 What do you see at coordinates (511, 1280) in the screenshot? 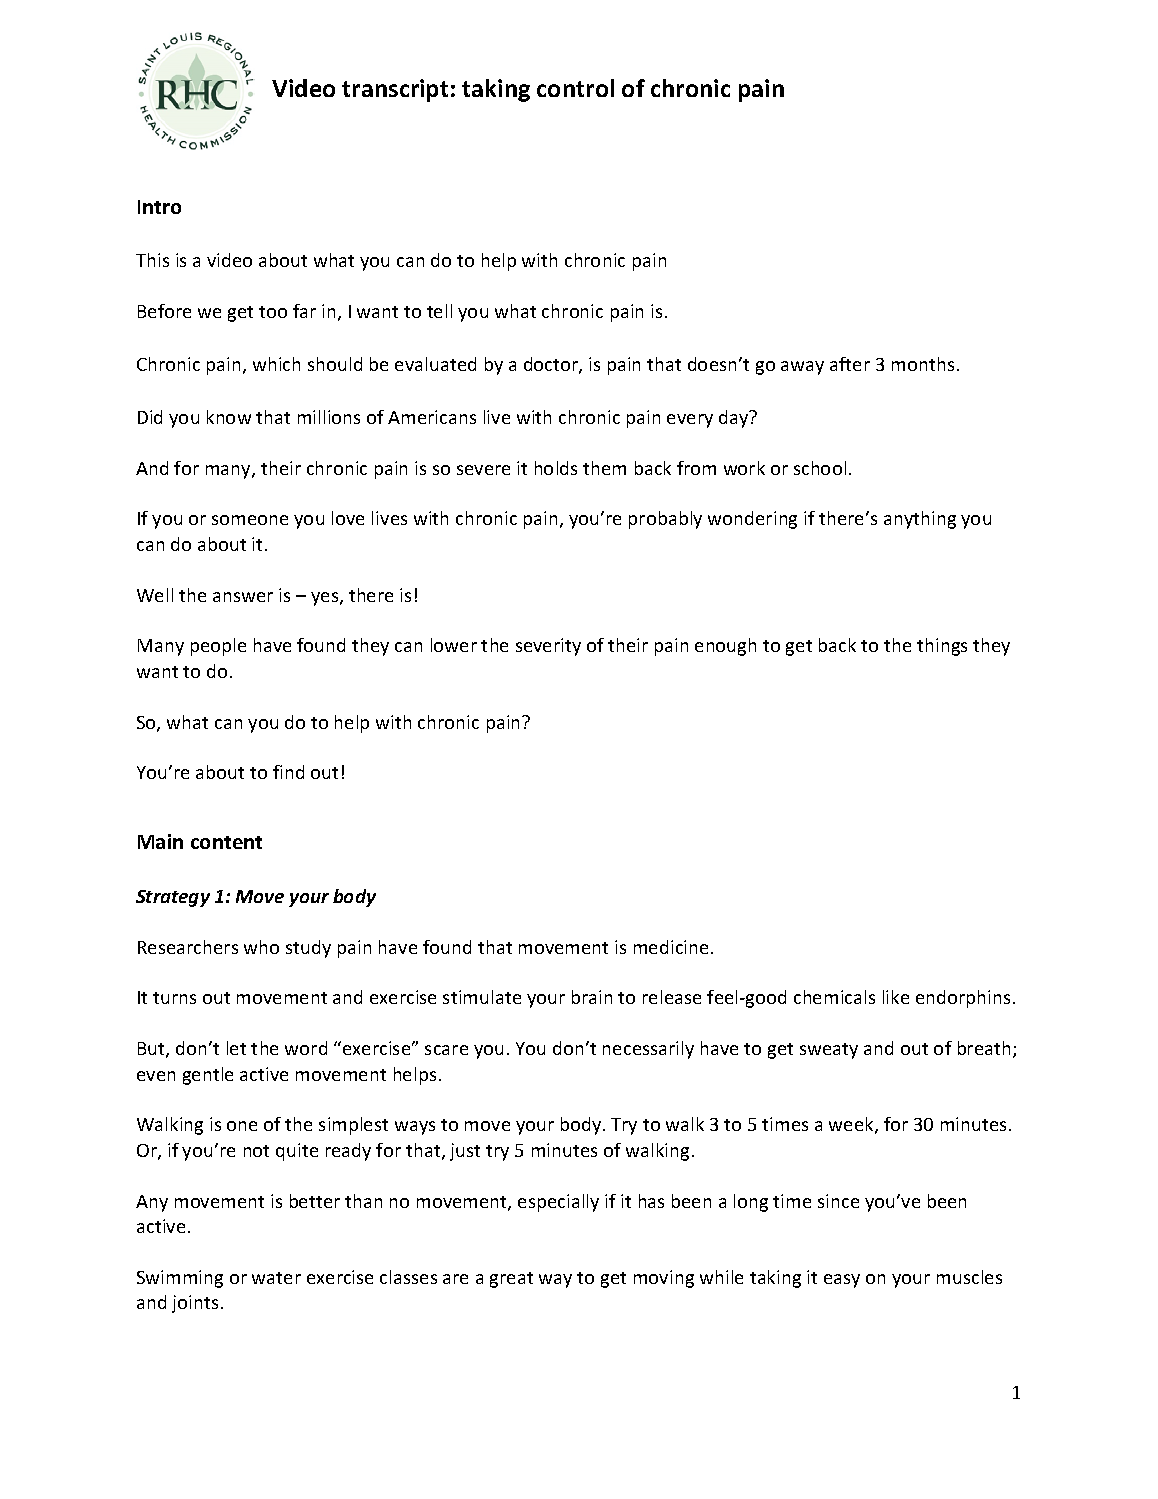
I see `great` at bounding box center [511, 1280].
